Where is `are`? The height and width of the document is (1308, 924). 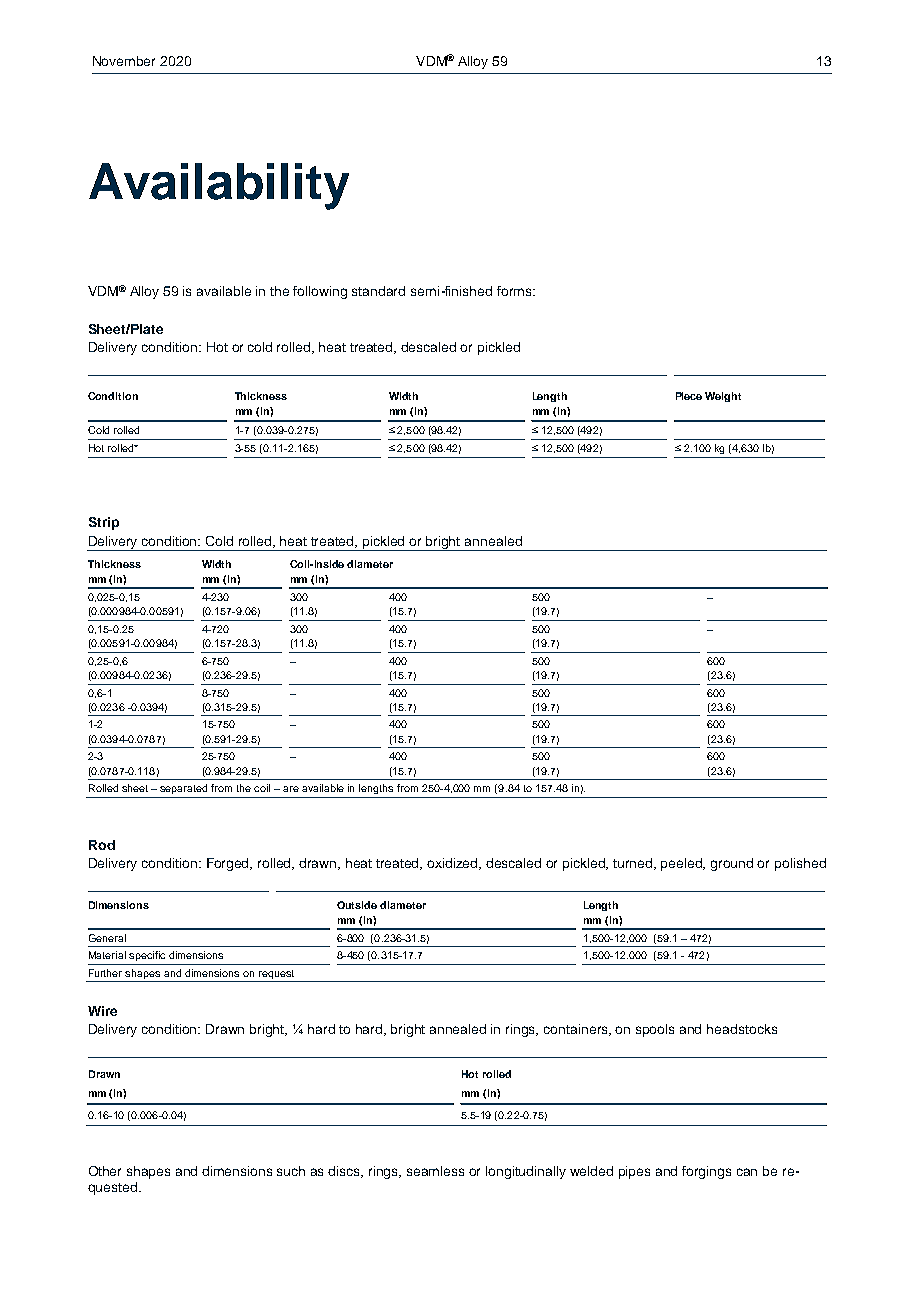
are is located at coordinates (291, 789).
